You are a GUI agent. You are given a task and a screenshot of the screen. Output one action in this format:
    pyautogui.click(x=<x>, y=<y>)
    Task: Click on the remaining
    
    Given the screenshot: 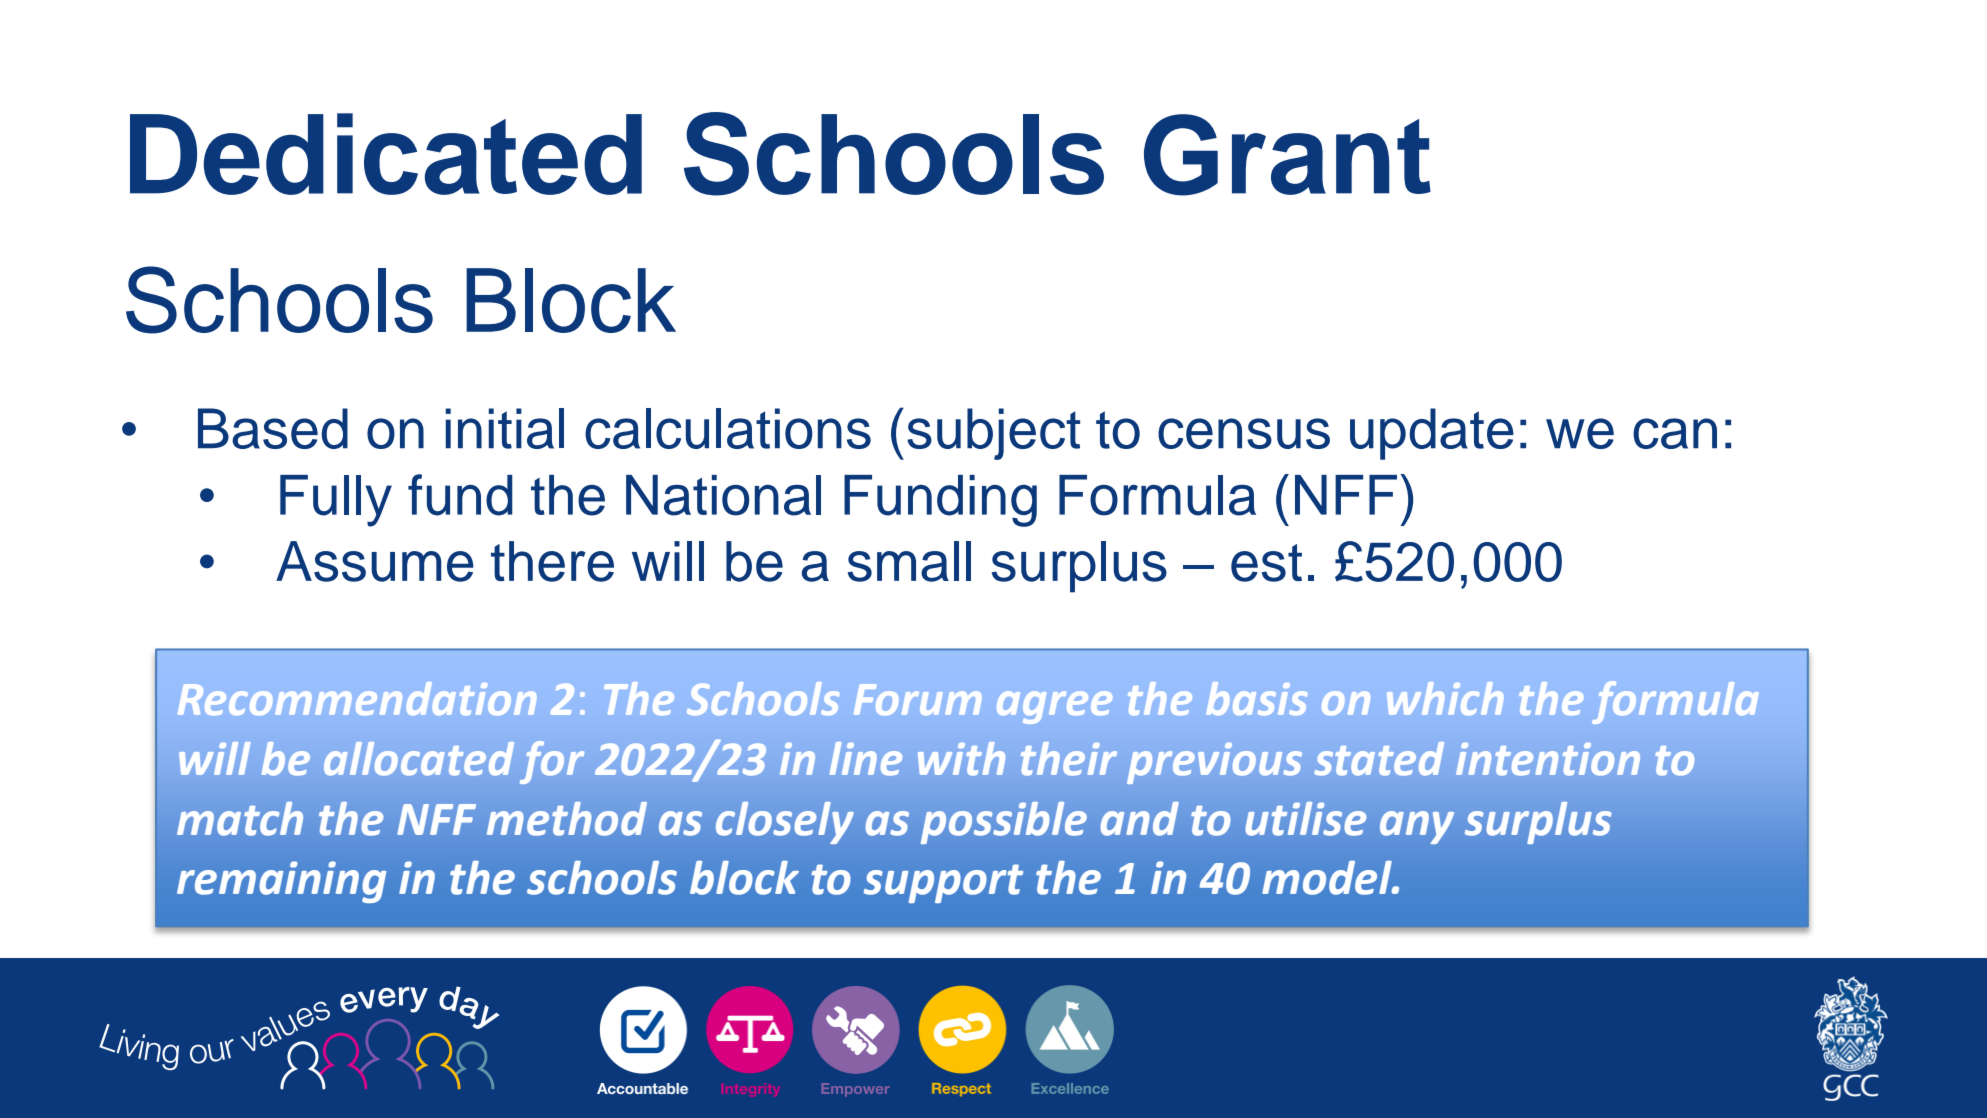 What is the action you would take?
    pyautogui.click(x=281, y=882)
